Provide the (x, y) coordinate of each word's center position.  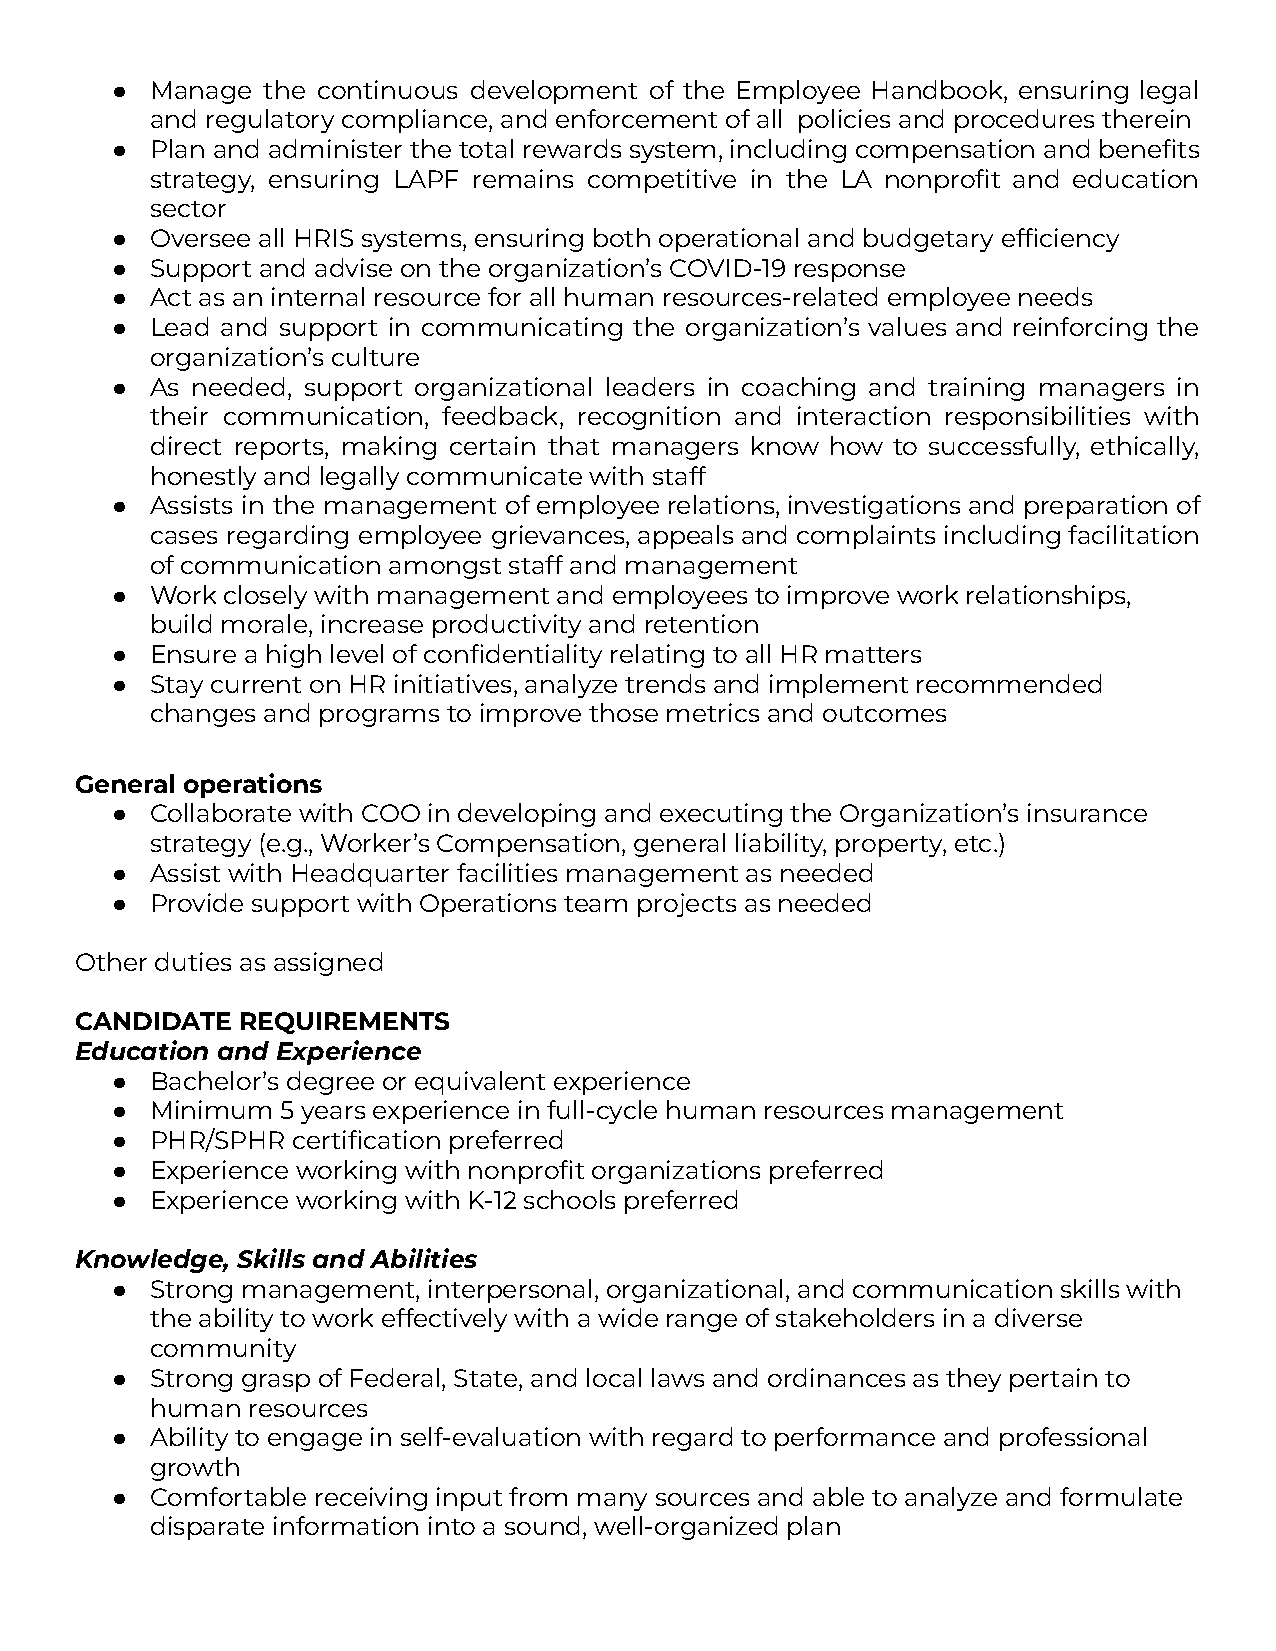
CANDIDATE (153, 1021)
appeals (685, 537)
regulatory (270, 121)
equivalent (480, 1083)
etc (973, 844)
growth (195, 1469)
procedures (1024, 121)
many (612, 1502)
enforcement (636, 118)
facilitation (1133, 534)
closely (265, 597)
